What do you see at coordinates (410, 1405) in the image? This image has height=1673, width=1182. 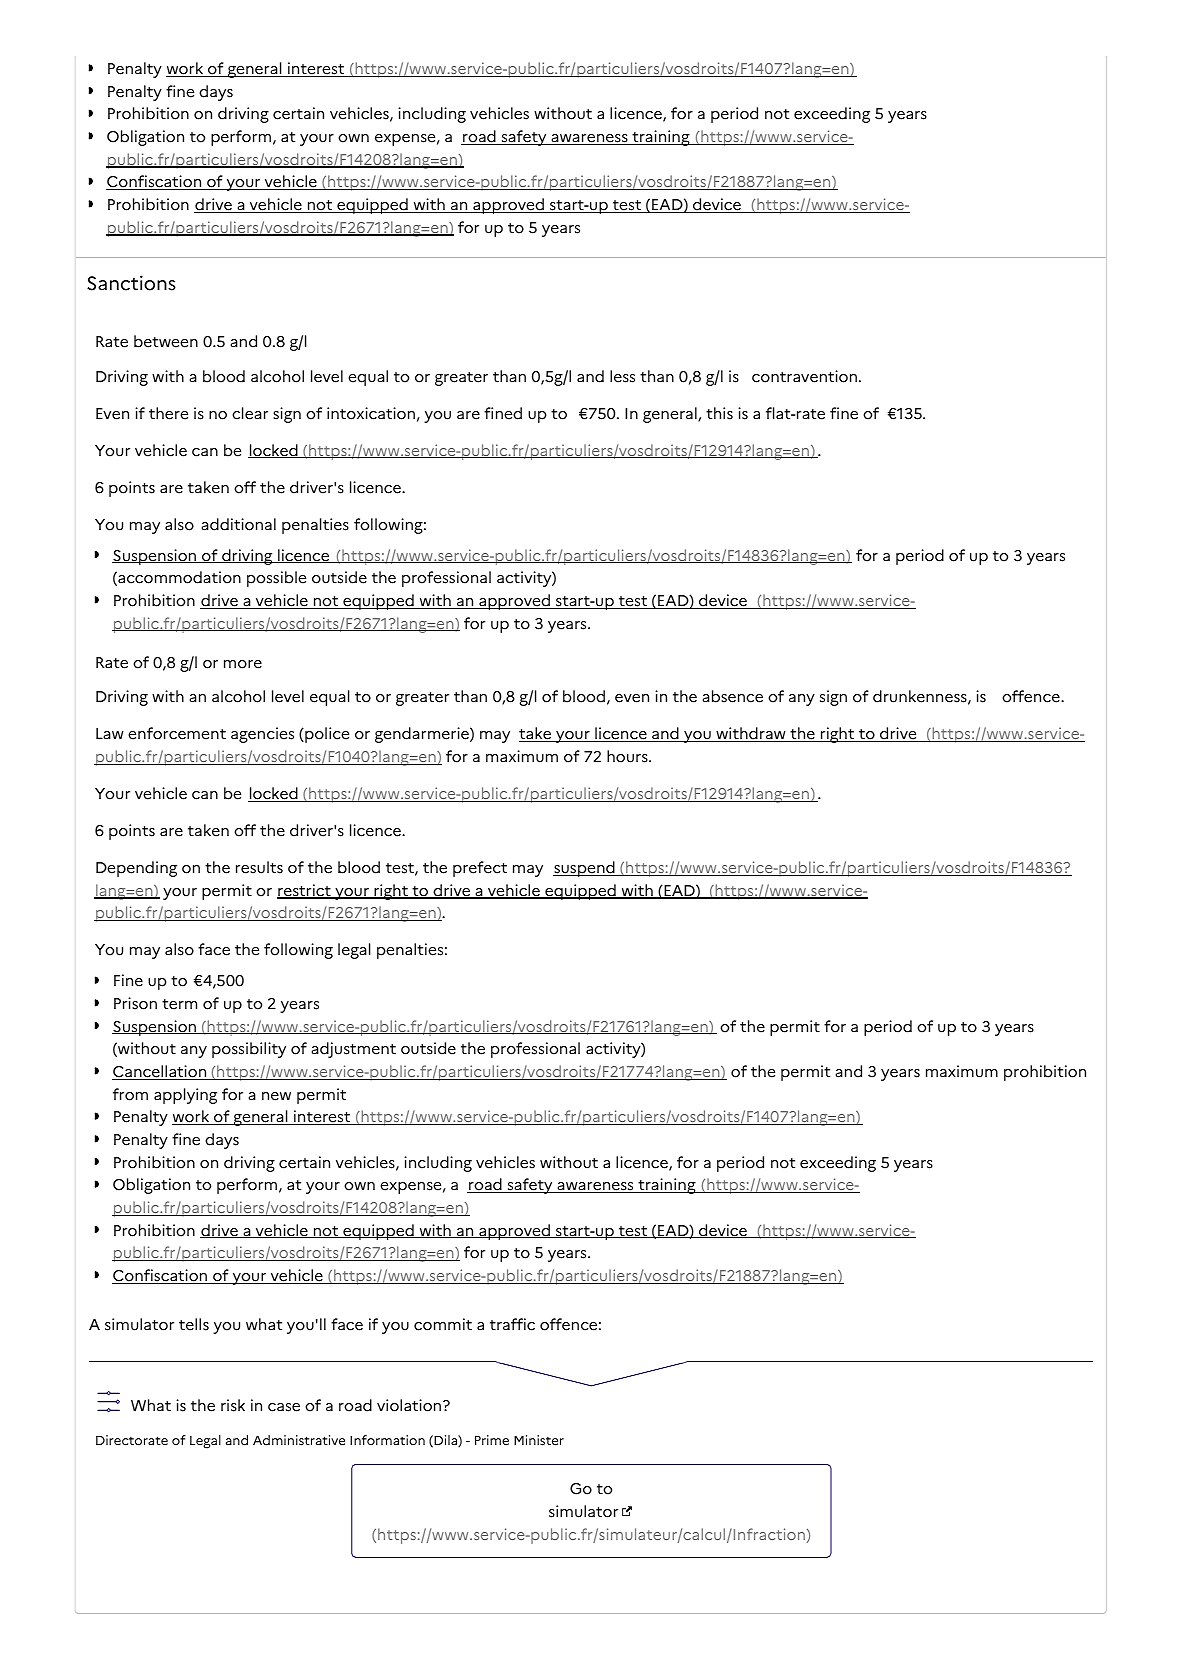 I see `violation` at bounding box center [410, 1405].
